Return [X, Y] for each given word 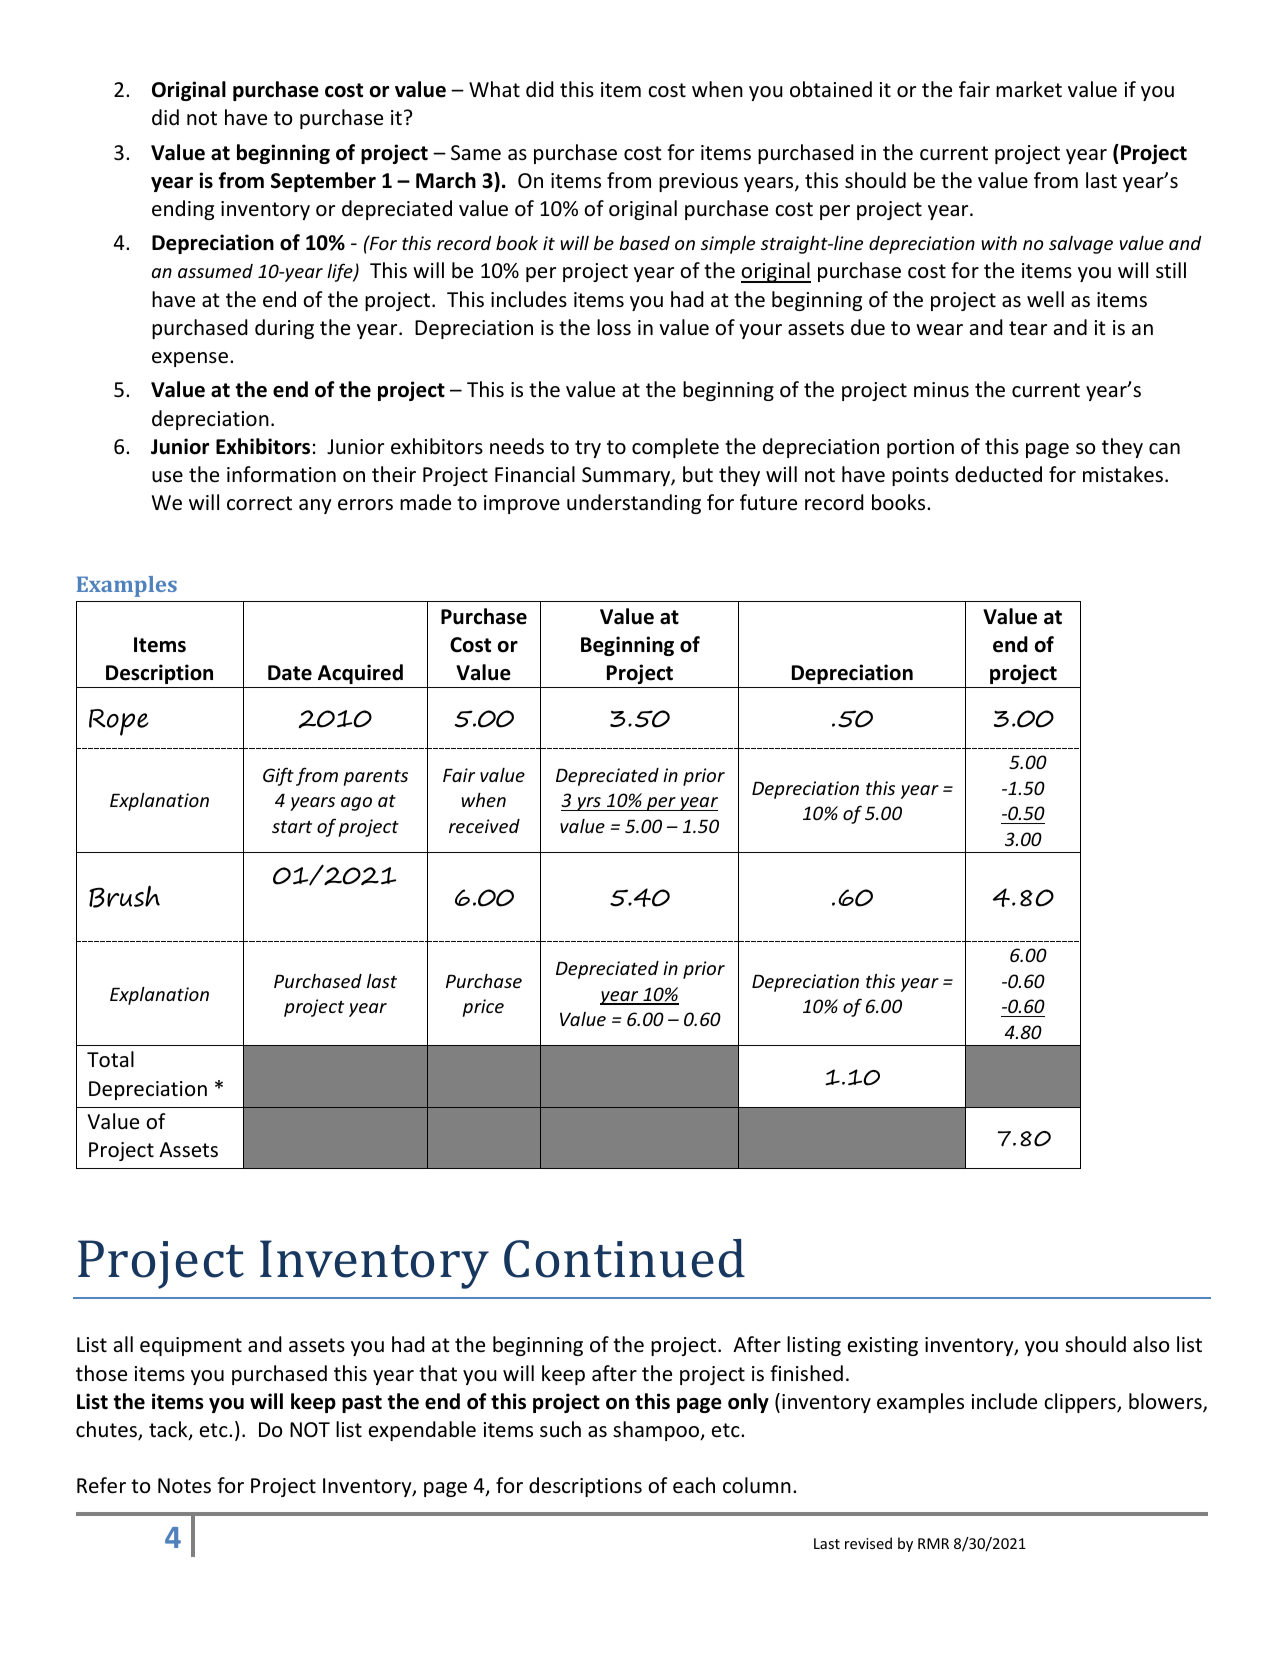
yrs [589, 804]
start [292, 827]
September [323, 182]
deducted [998, 474]
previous [698, 182]
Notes [184, 1486]
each [694, 1485]
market [1029, 89]
